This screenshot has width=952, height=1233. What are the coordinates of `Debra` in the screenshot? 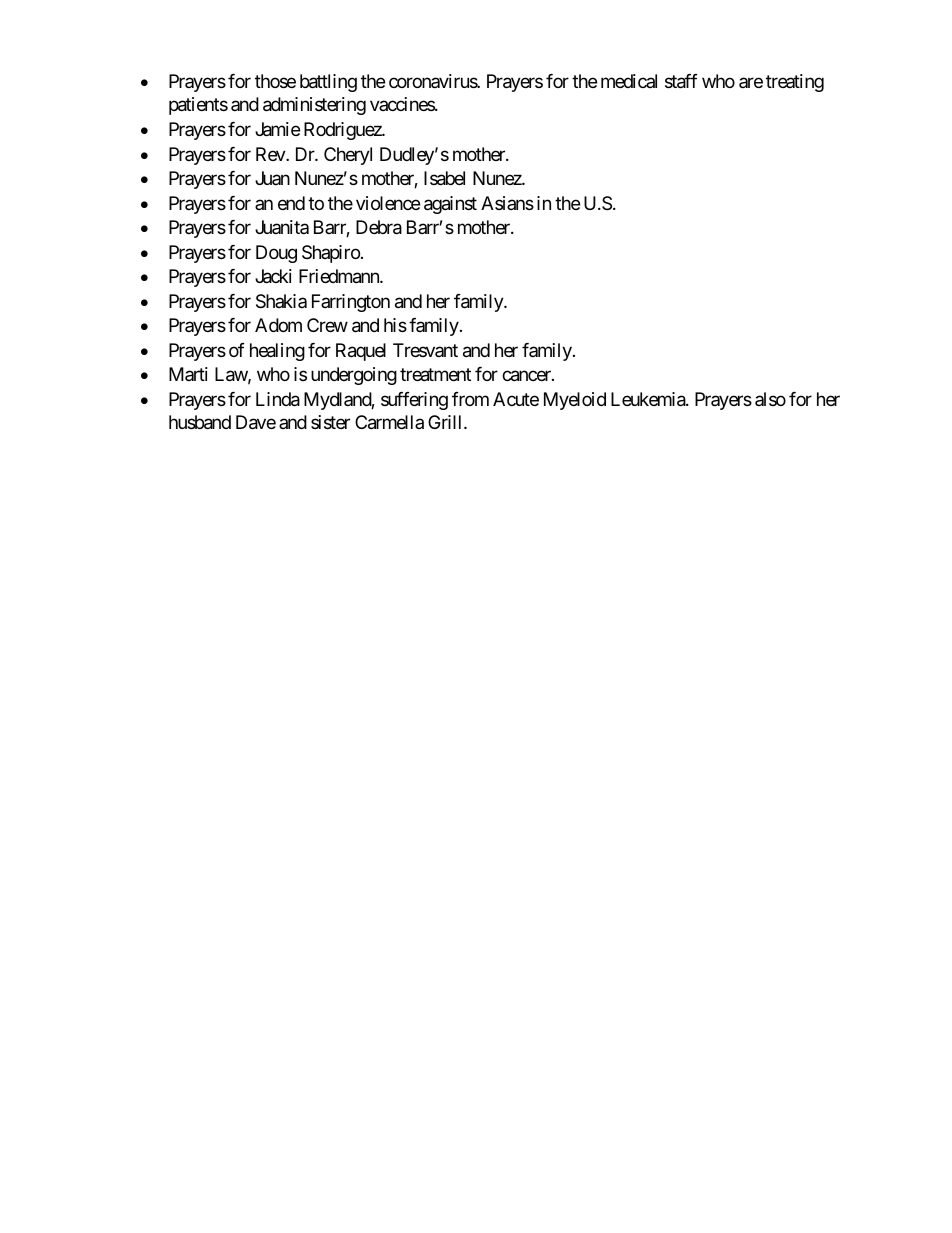 It's located at (379, 227).
